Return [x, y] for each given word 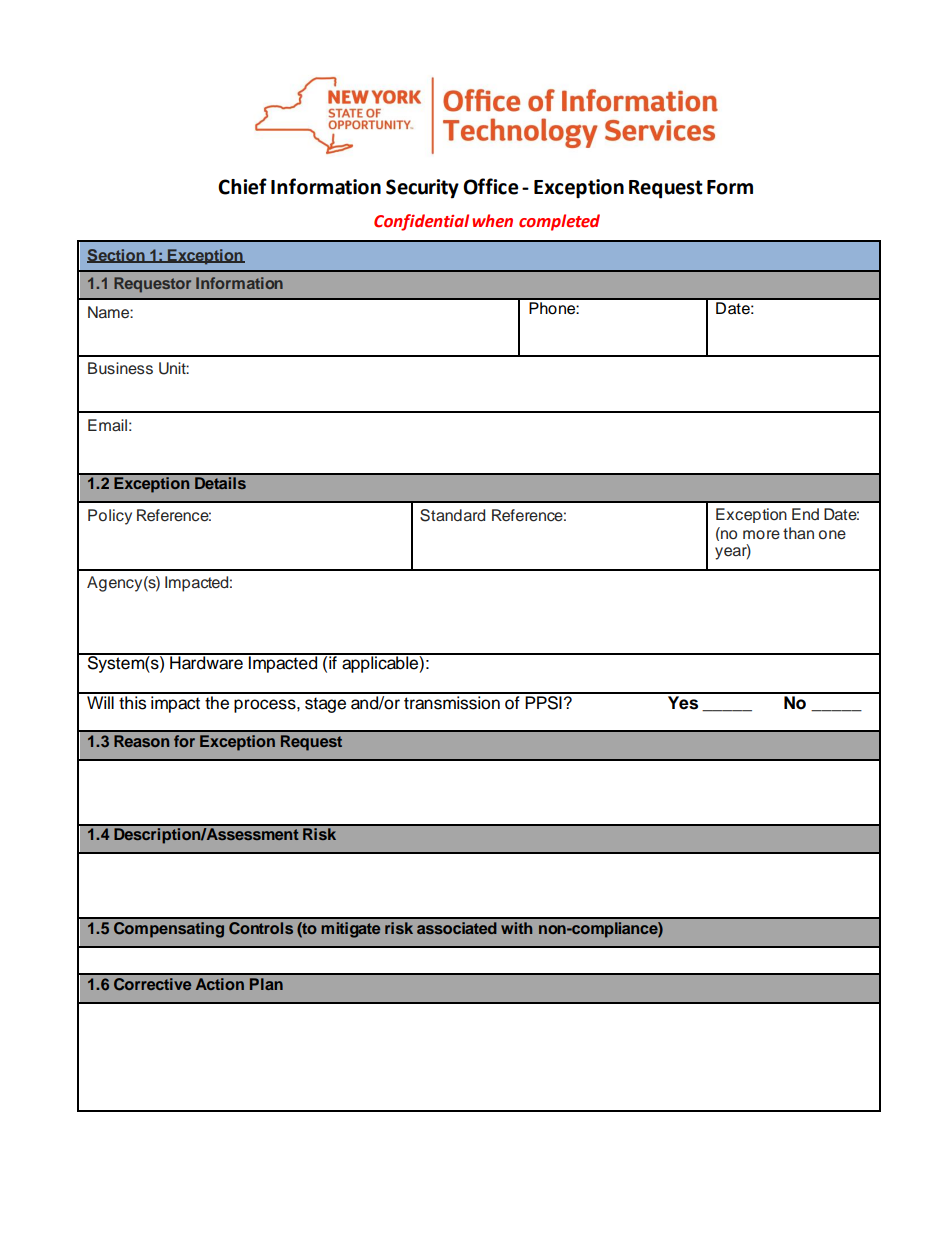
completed [559, 222]
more [761, 535]
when [492, 221]
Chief [242, 186]
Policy [110, 517]
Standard [452, 515]
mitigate [350, 930]
